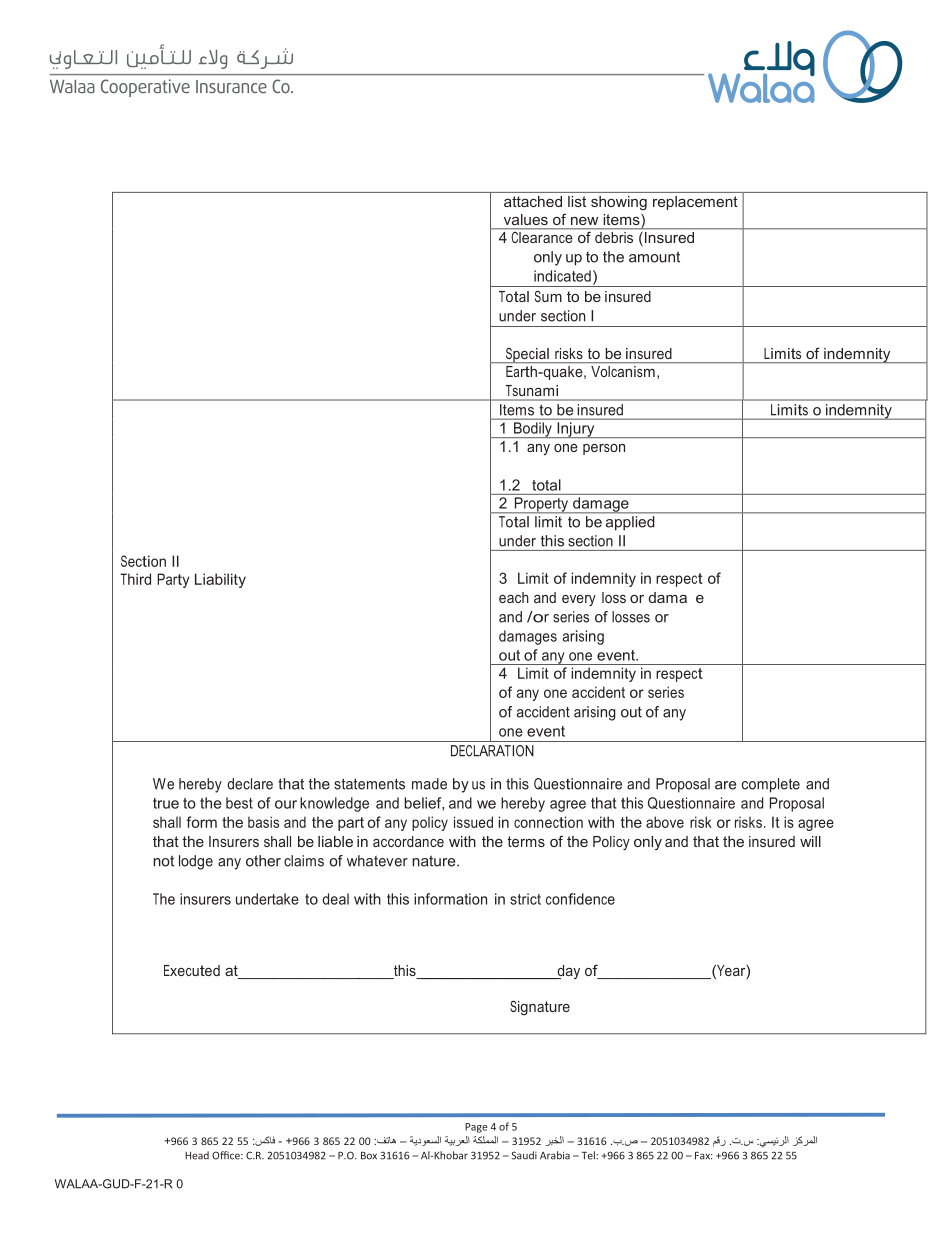 Image resolution: width=952 pixels, height=1233 pixels. I want to click on complete, so click(771, 785).
